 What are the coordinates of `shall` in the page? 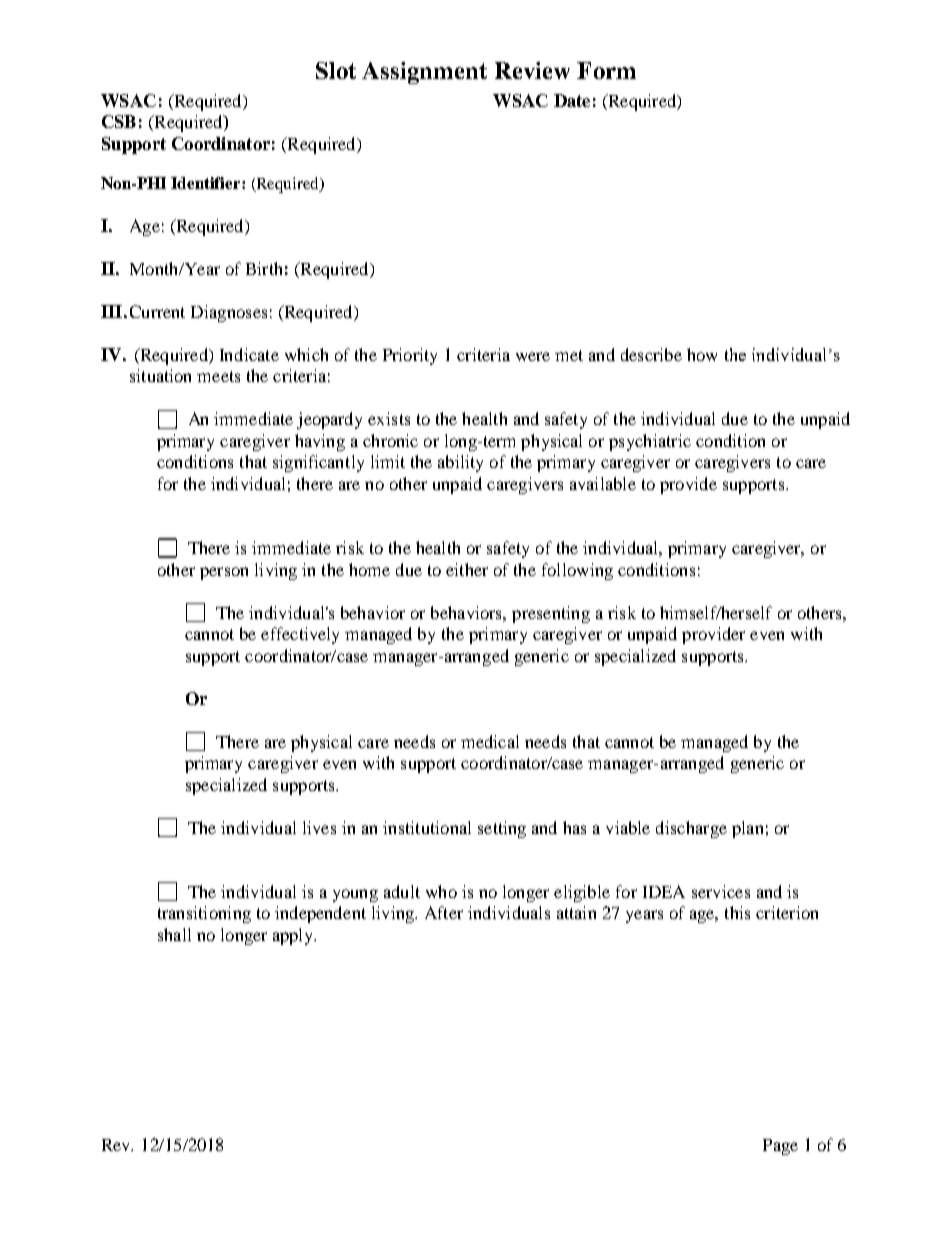 It's located at (174, 934).
